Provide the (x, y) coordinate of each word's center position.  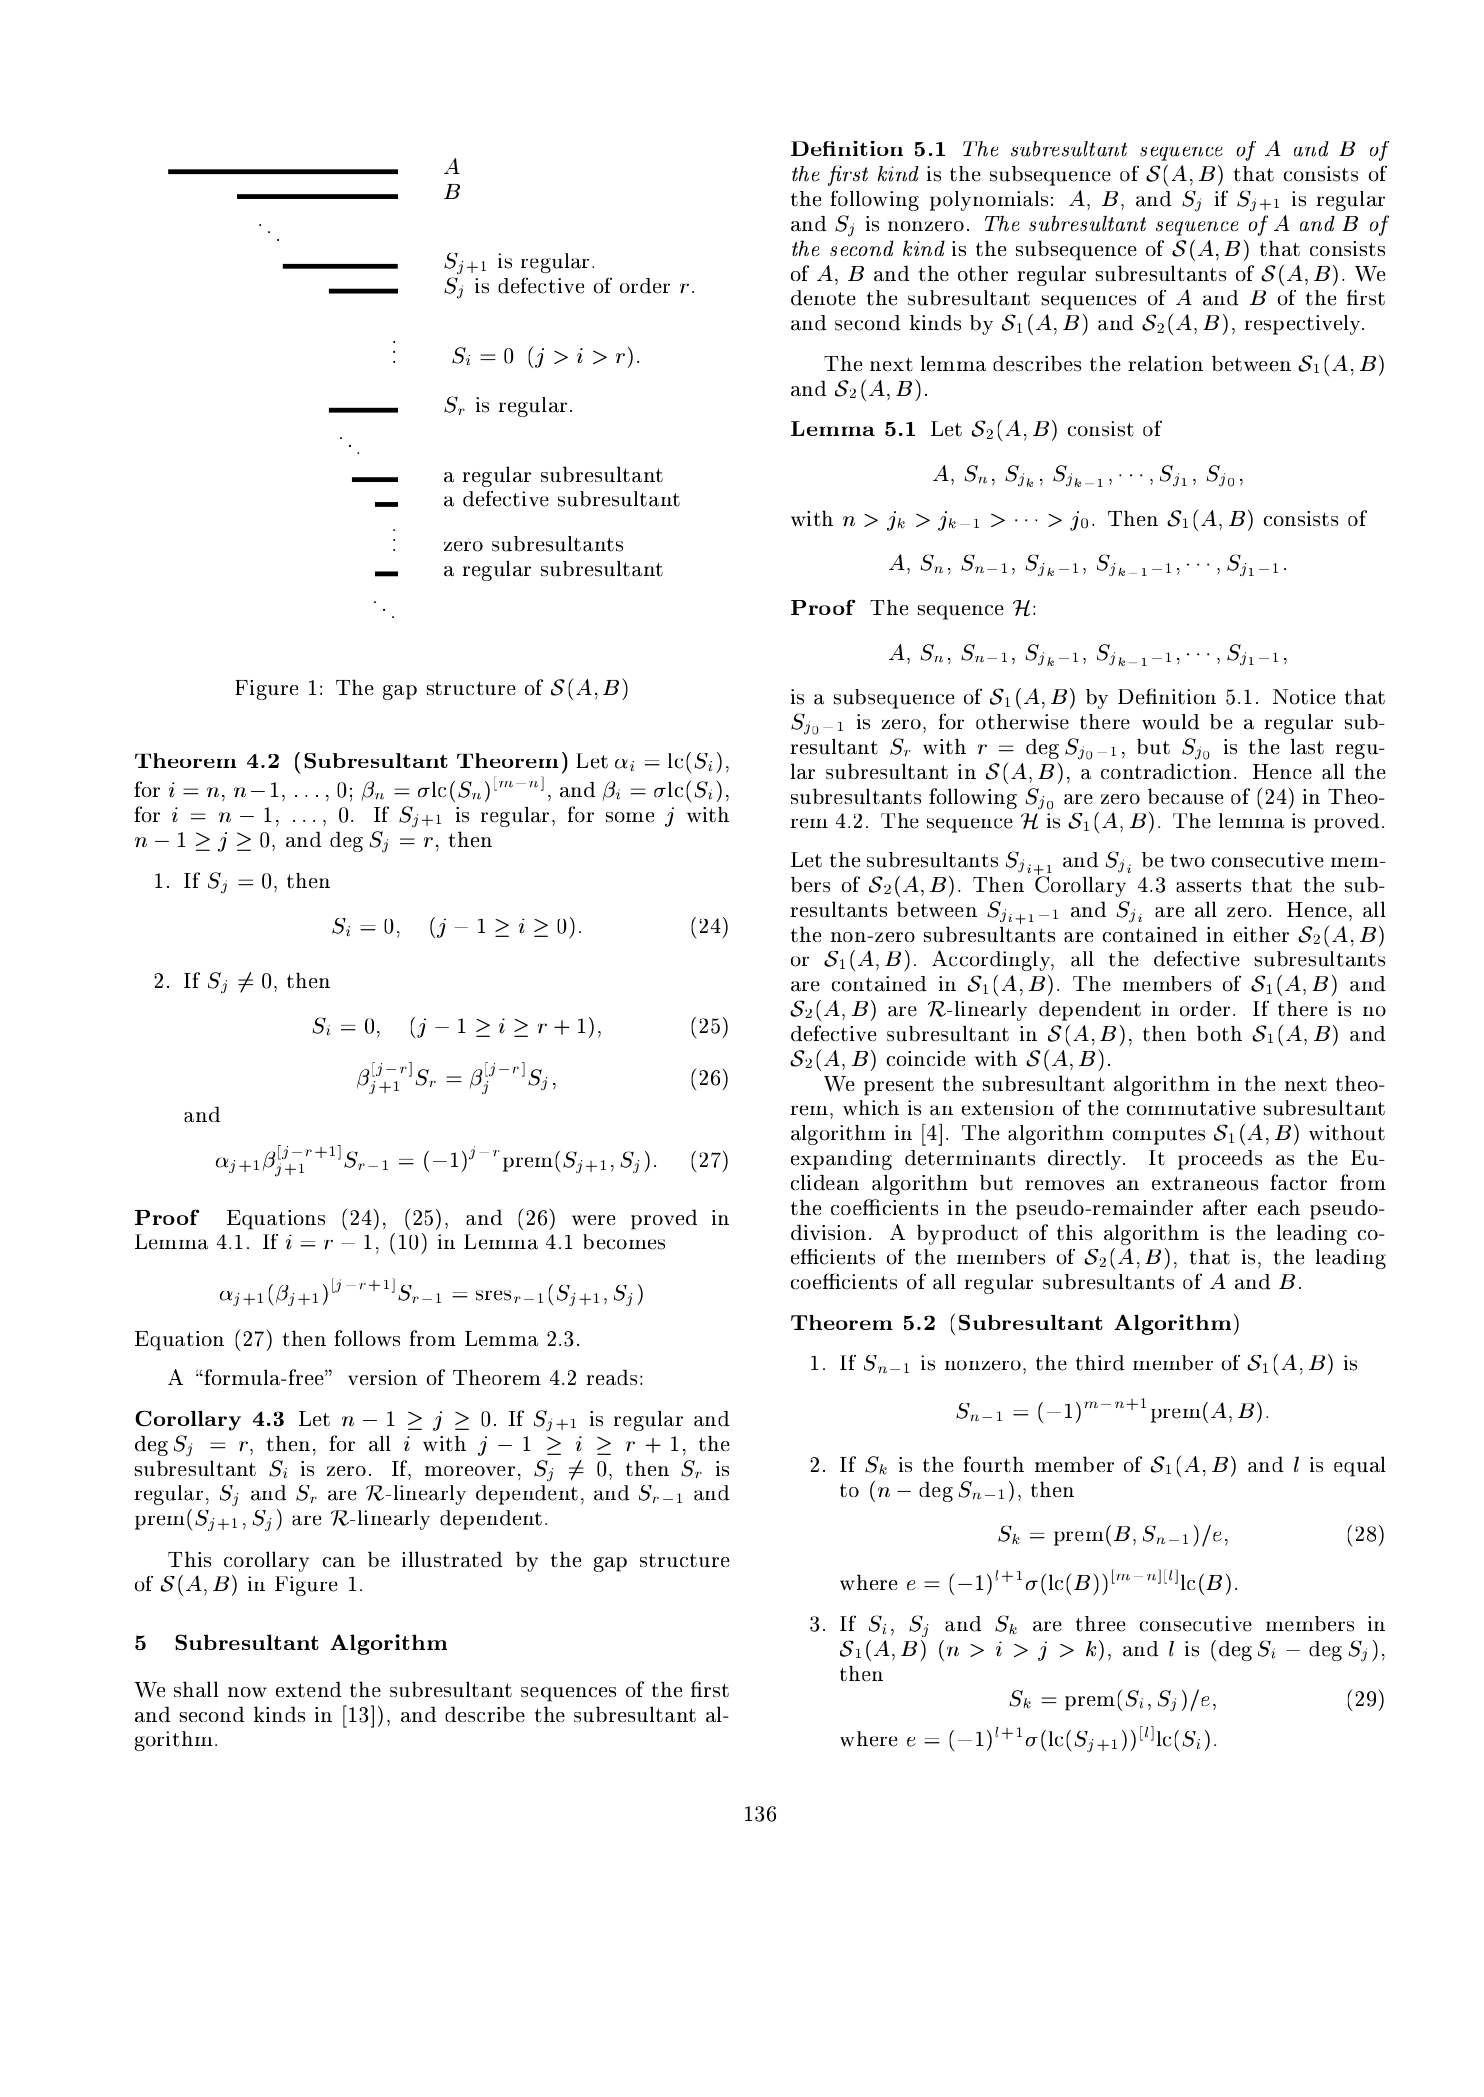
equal (1360, 1466)
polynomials (989, 201)
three (1100, 1624)
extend (309, 1689)
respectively (1304, 325)
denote (823, 298)
